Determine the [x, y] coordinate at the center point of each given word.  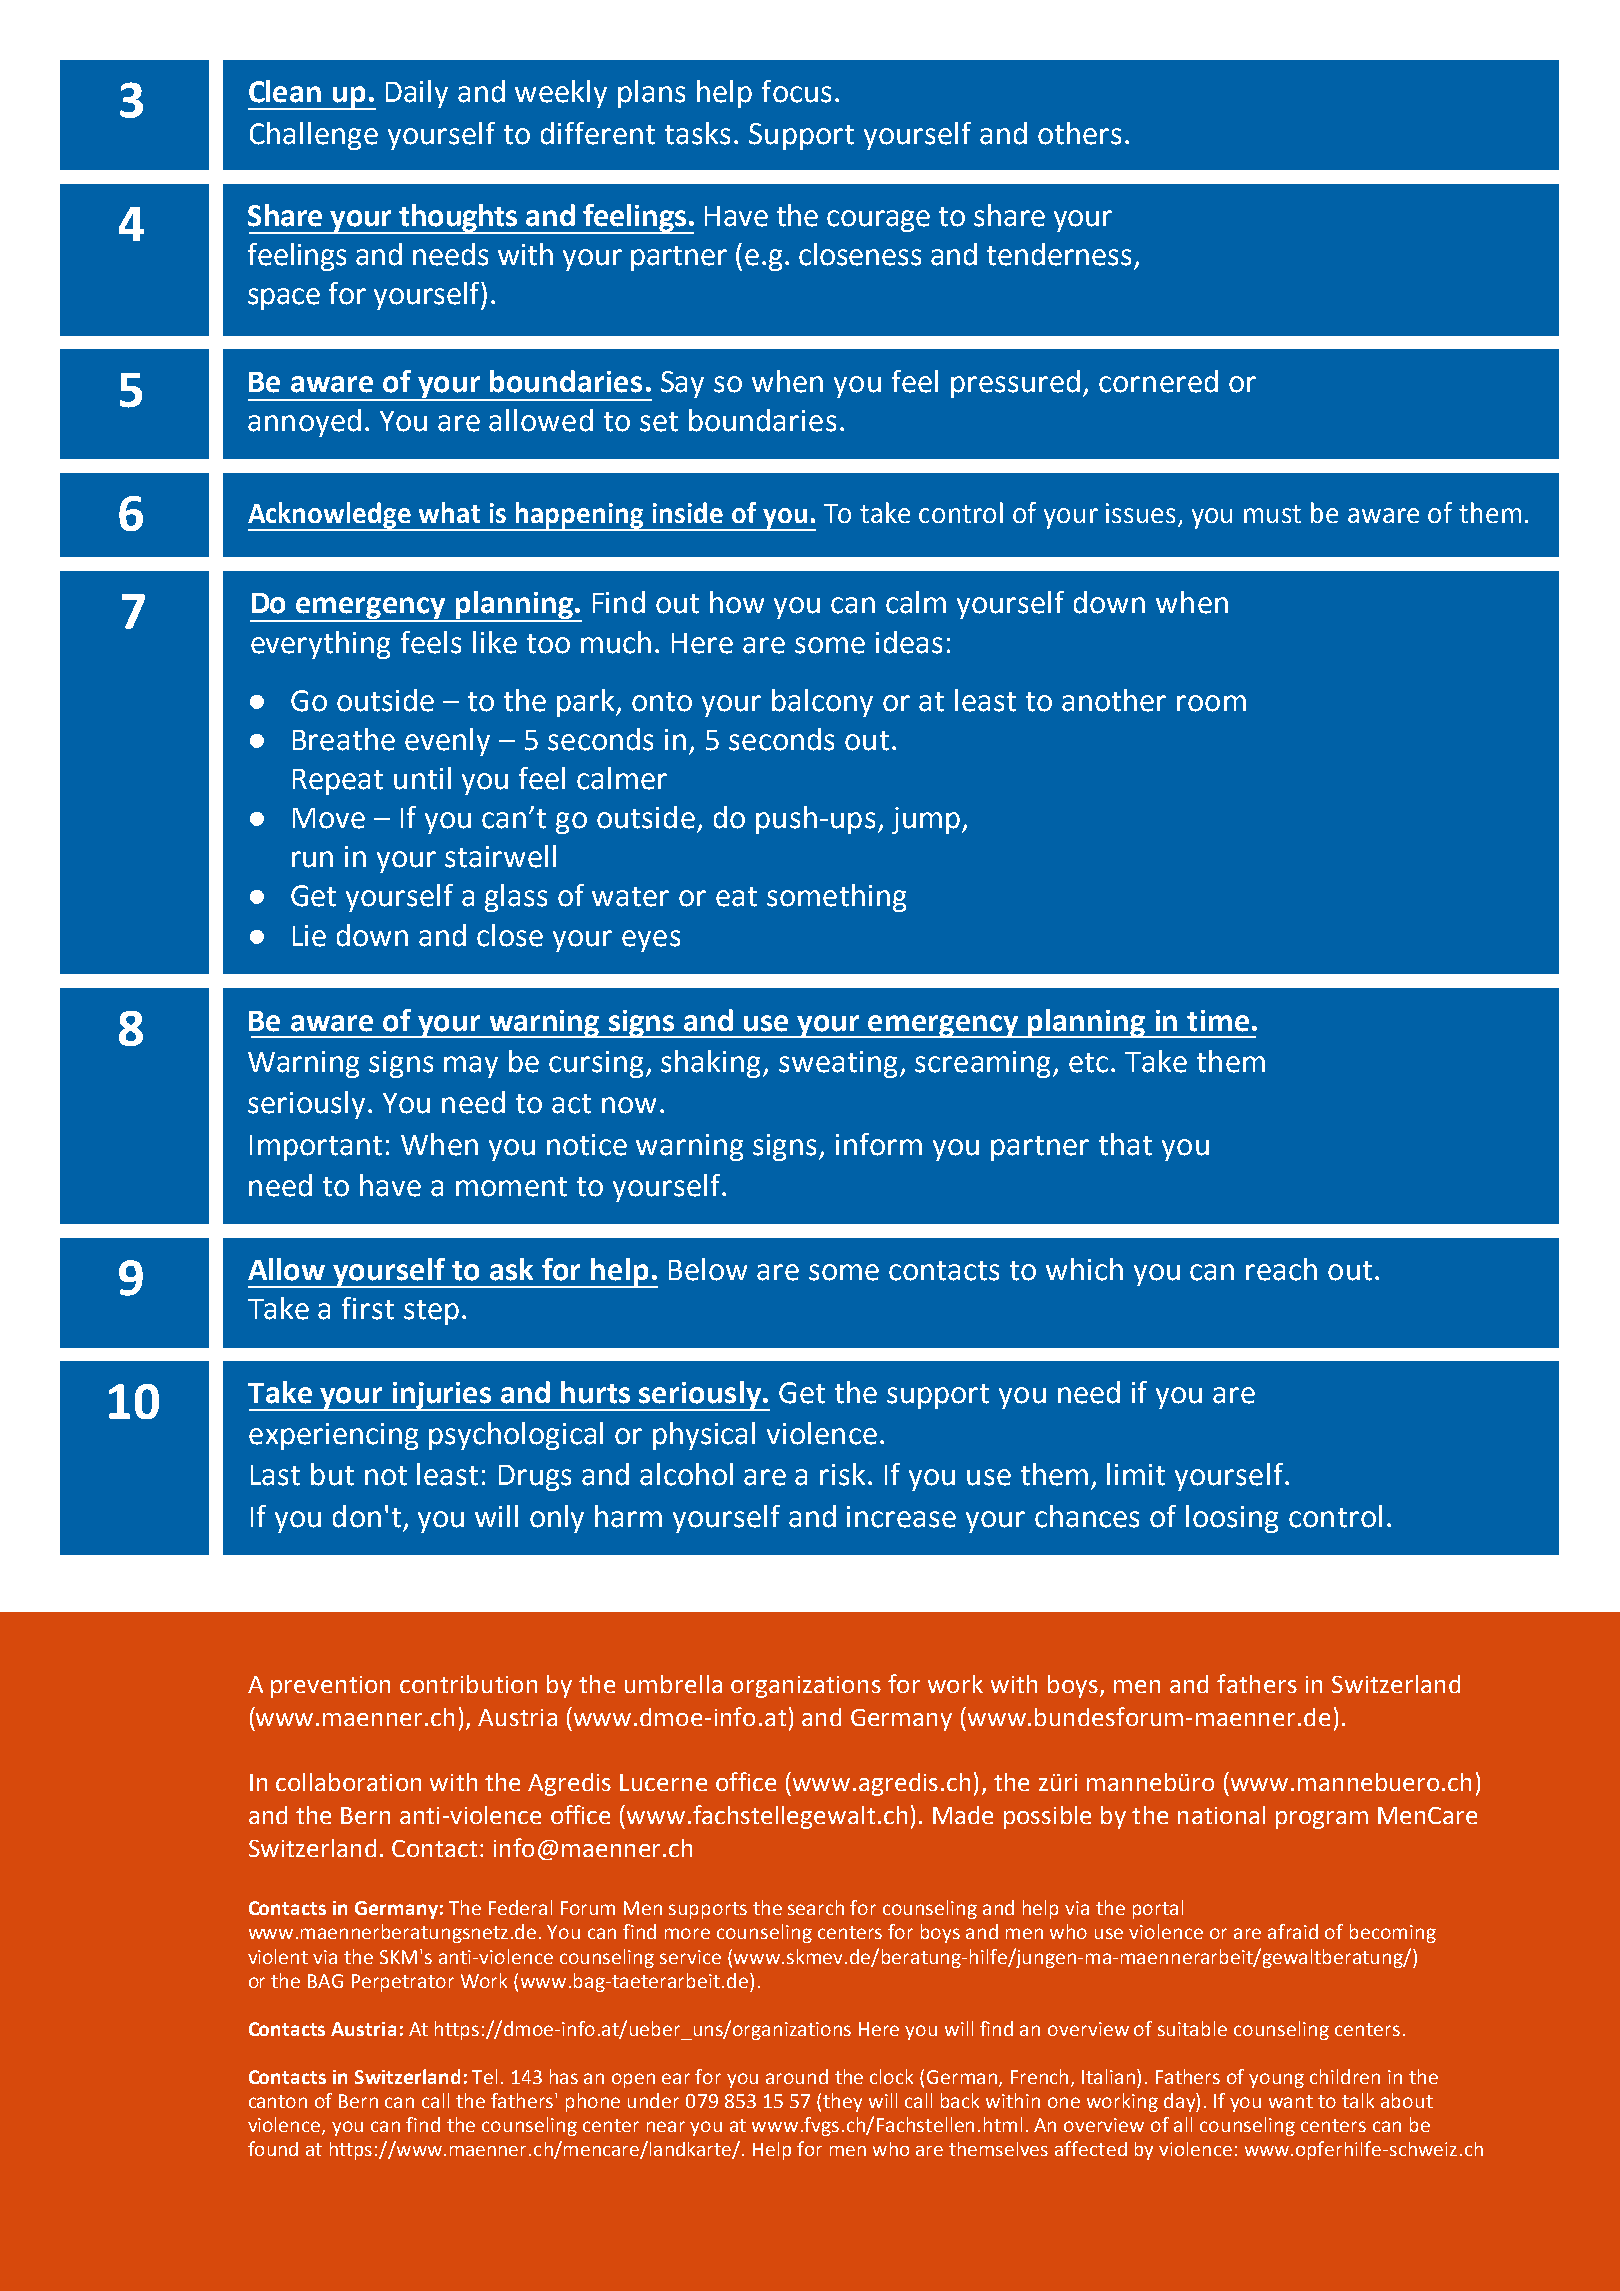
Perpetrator [403, 1983]
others [1079, 133]
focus [796, 91]
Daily [417, 94]
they [842, 2102]
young [1276, 2080]
